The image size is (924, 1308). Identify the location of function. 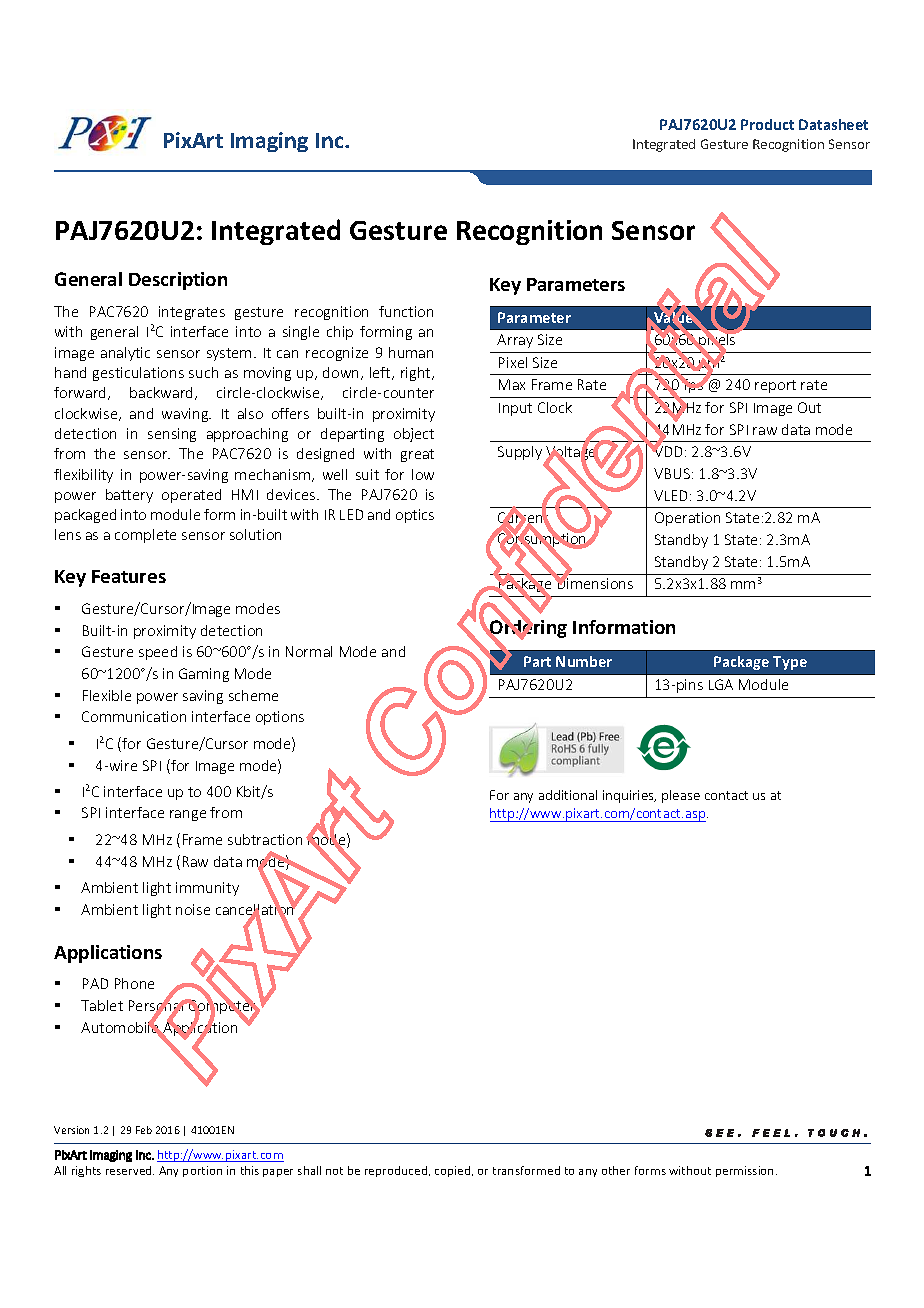
(406, 311).
